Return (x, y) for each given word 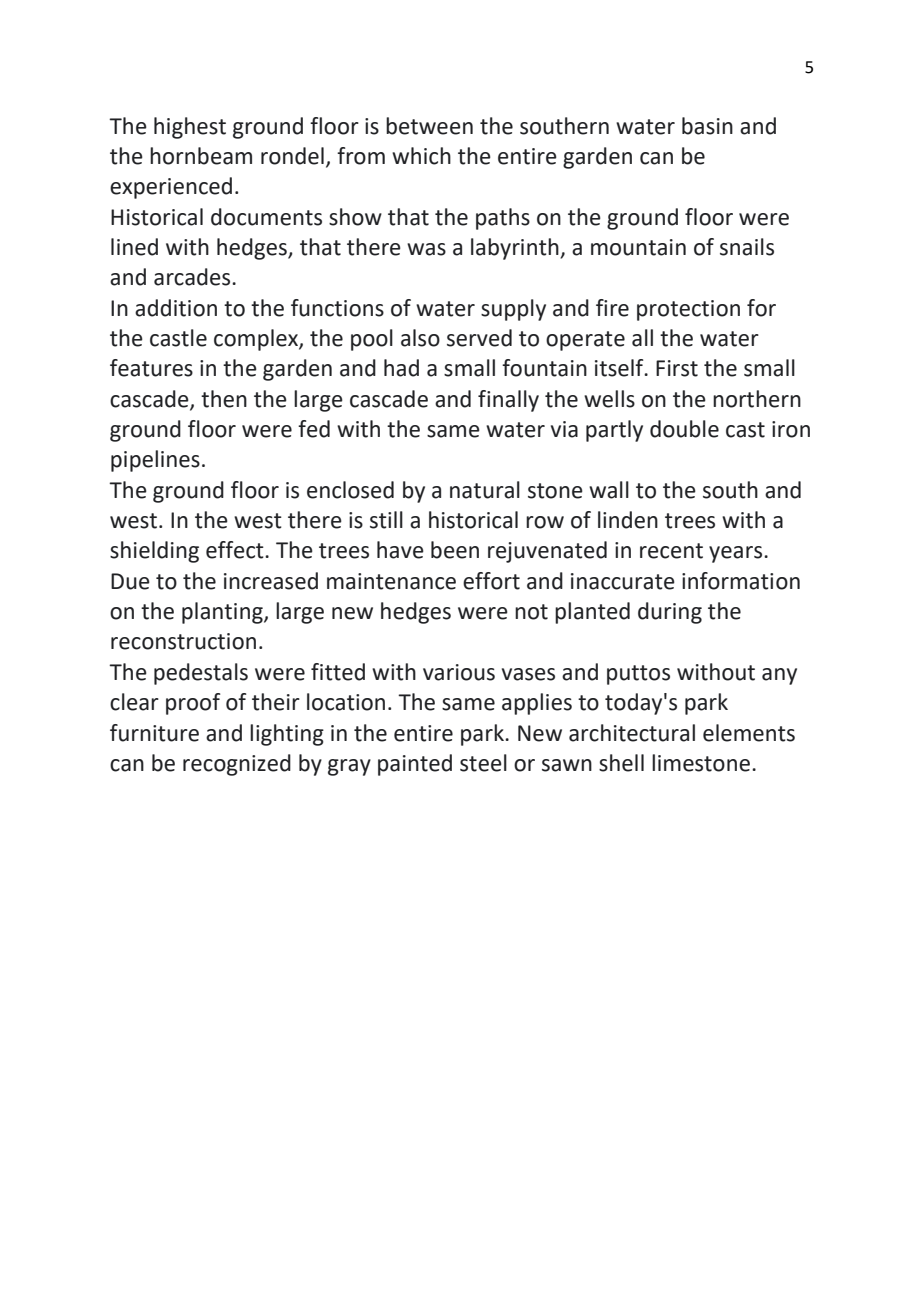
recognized (237, 765)
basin (707, 126)
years (737, 554)
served (479, 338)
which (421, 156)
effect (236, 550)
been (455, 550)
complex (257, 340)
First (677, 368)
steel (483, 763)
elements (749, 733)
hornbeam (201, 156)
